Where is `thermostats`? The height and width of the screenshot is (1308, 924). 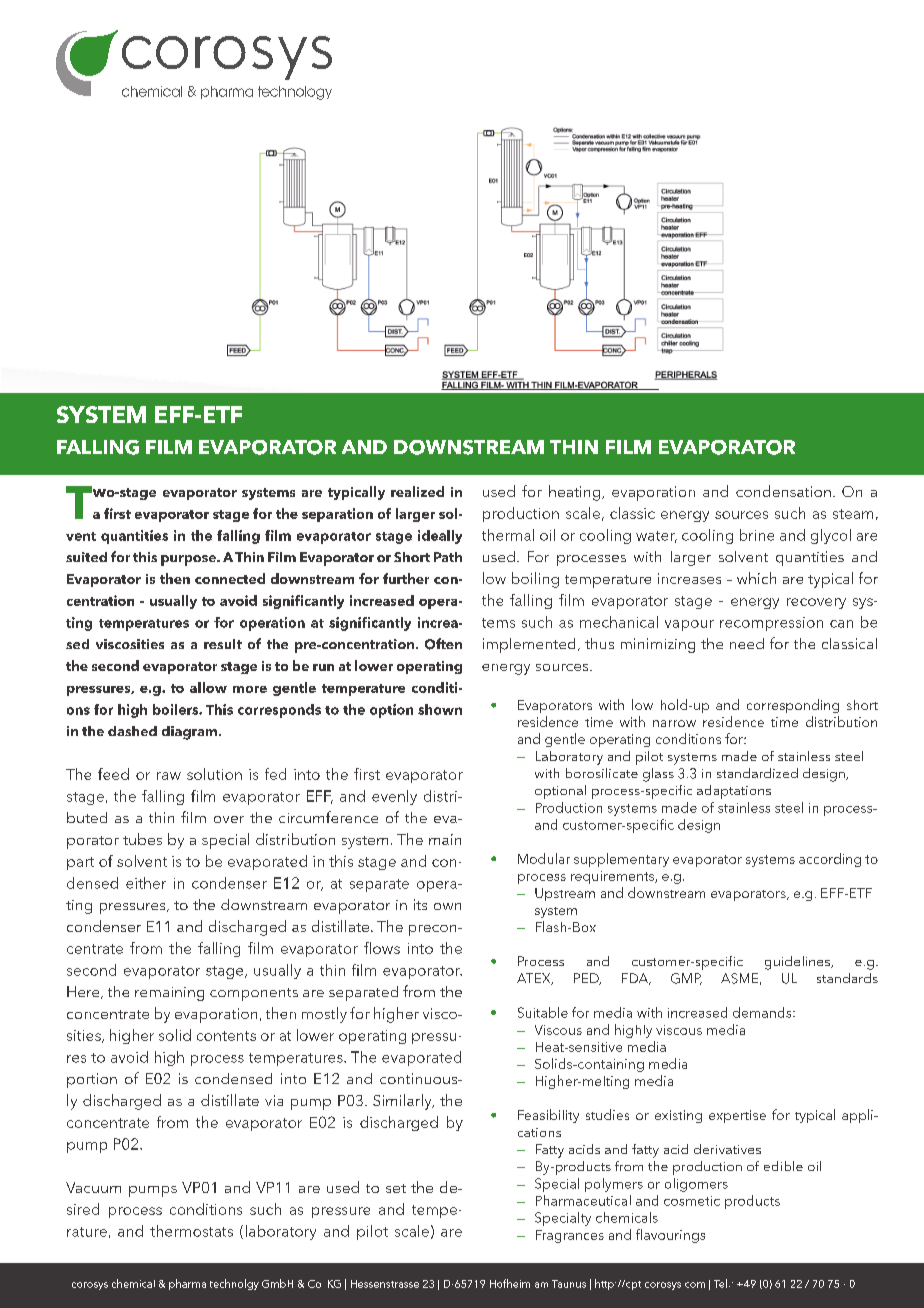 thermostats is located at coordinates (191, 1231).
